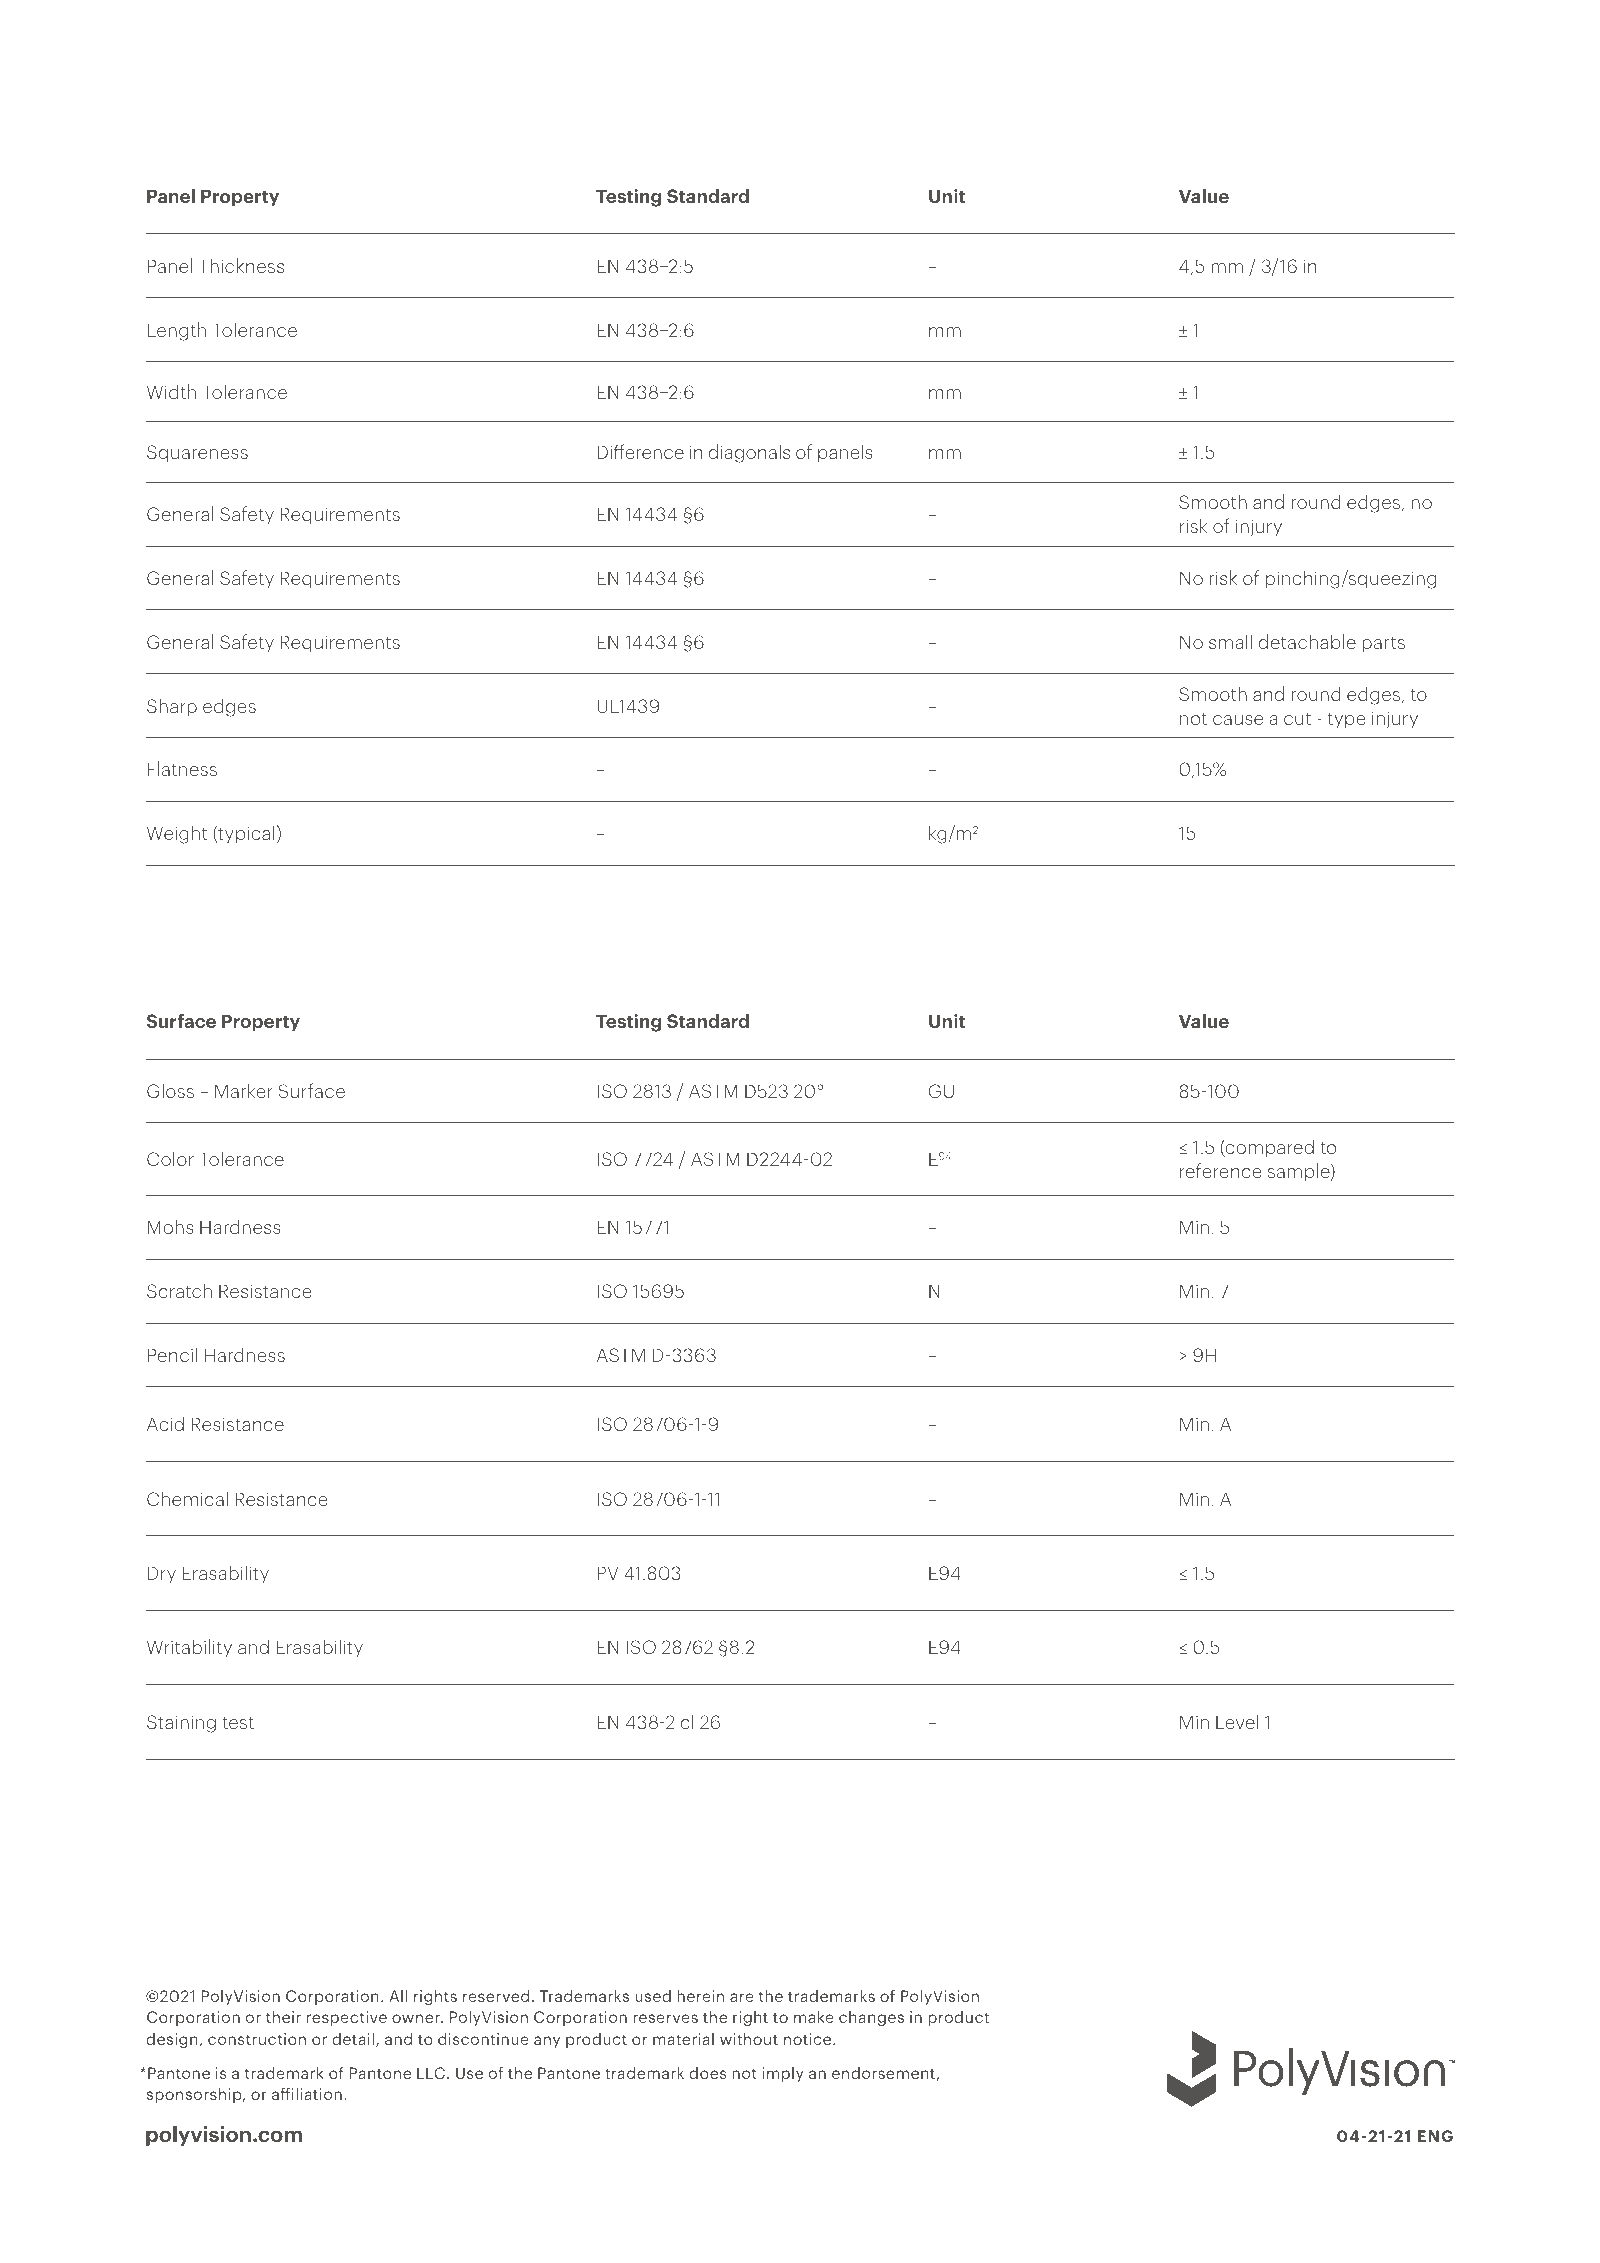 The height and width of the image is (2263, 1600). Describe the element at coordinates (641, 451) in the image. I see `Difference` at that location.
